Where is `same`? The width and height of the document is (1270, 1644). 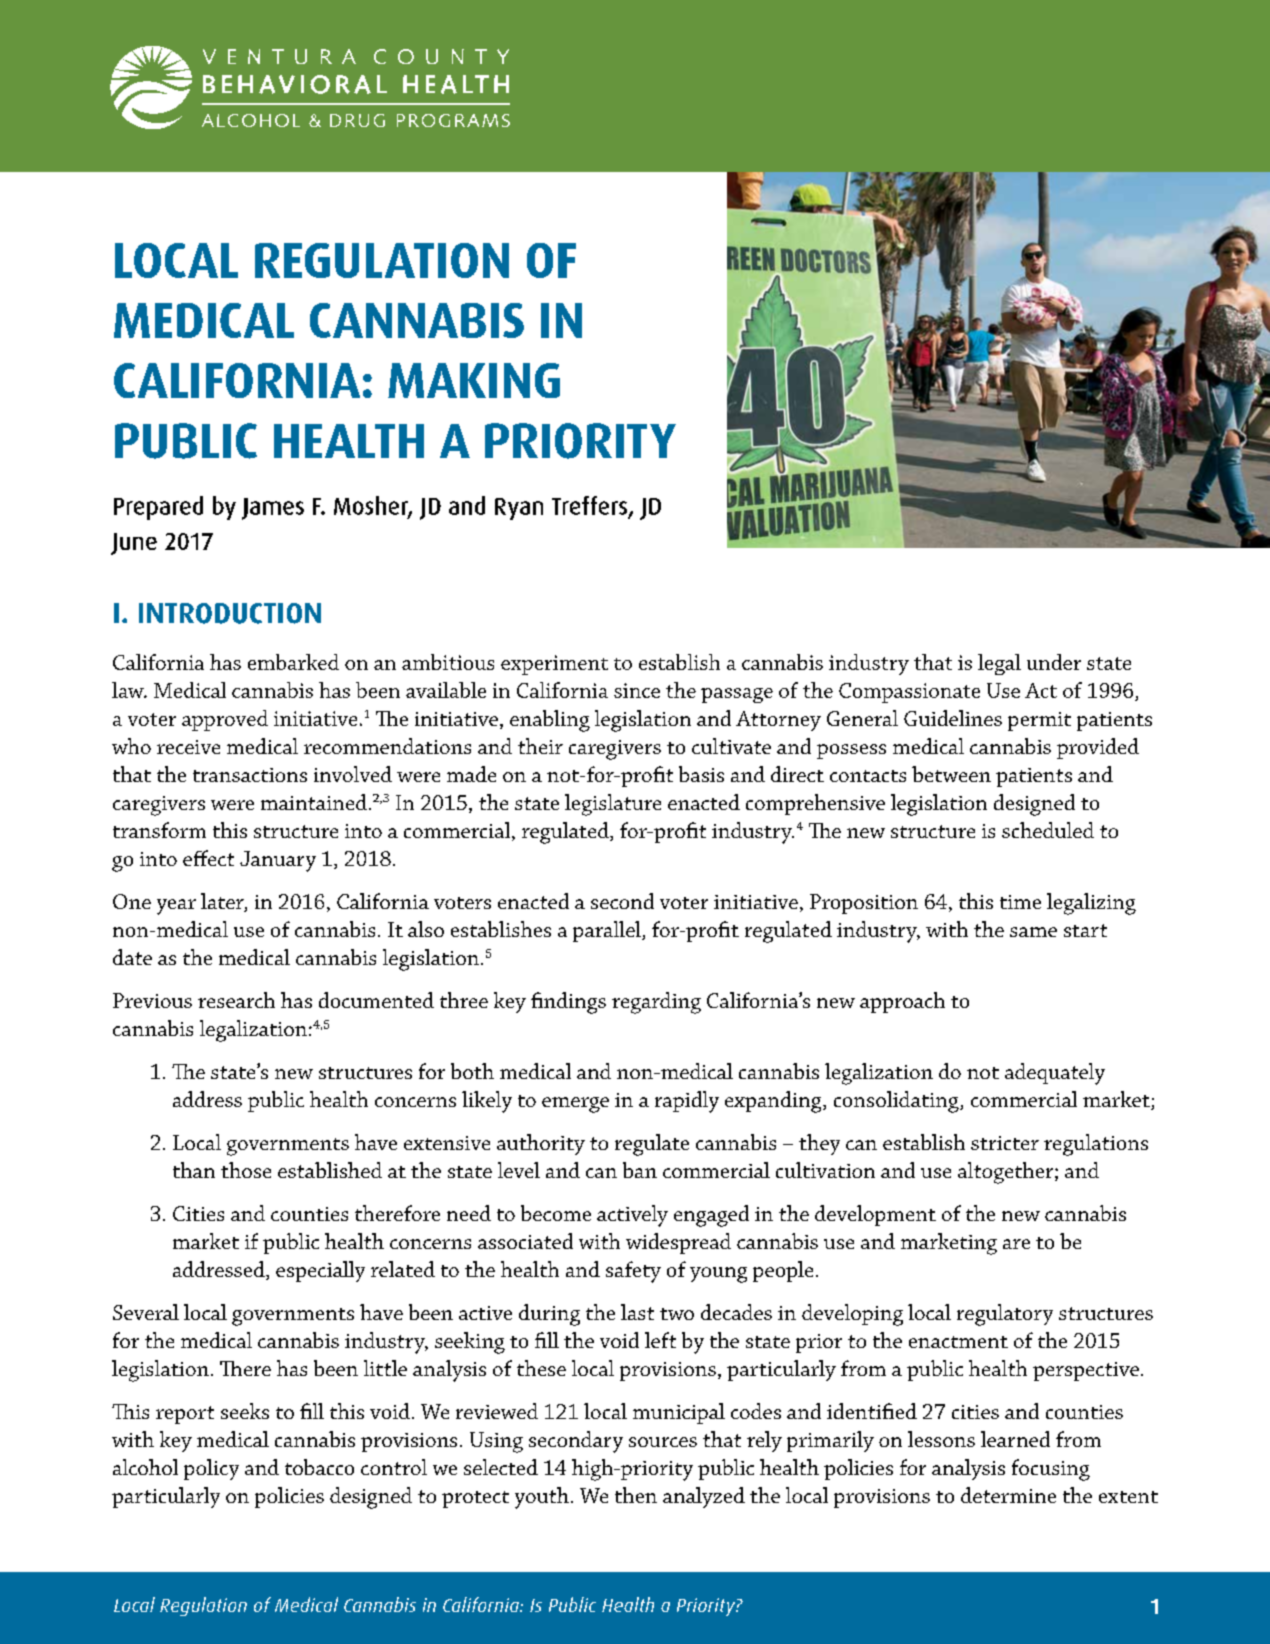
same is located at coordinates (1033, 932).
